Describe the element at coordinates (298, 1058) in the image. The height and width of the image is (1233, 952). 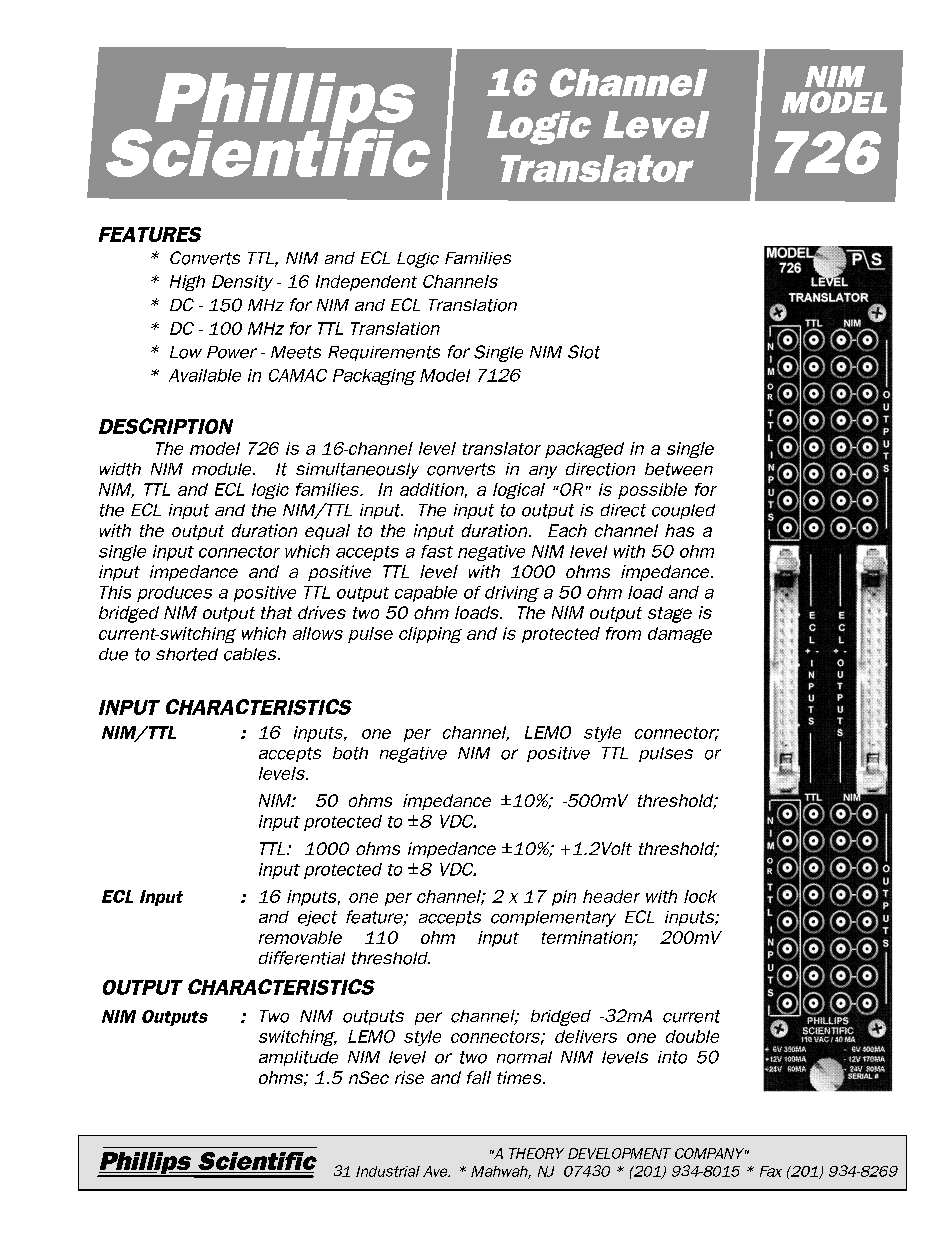
I see `amplitude` at that location.
